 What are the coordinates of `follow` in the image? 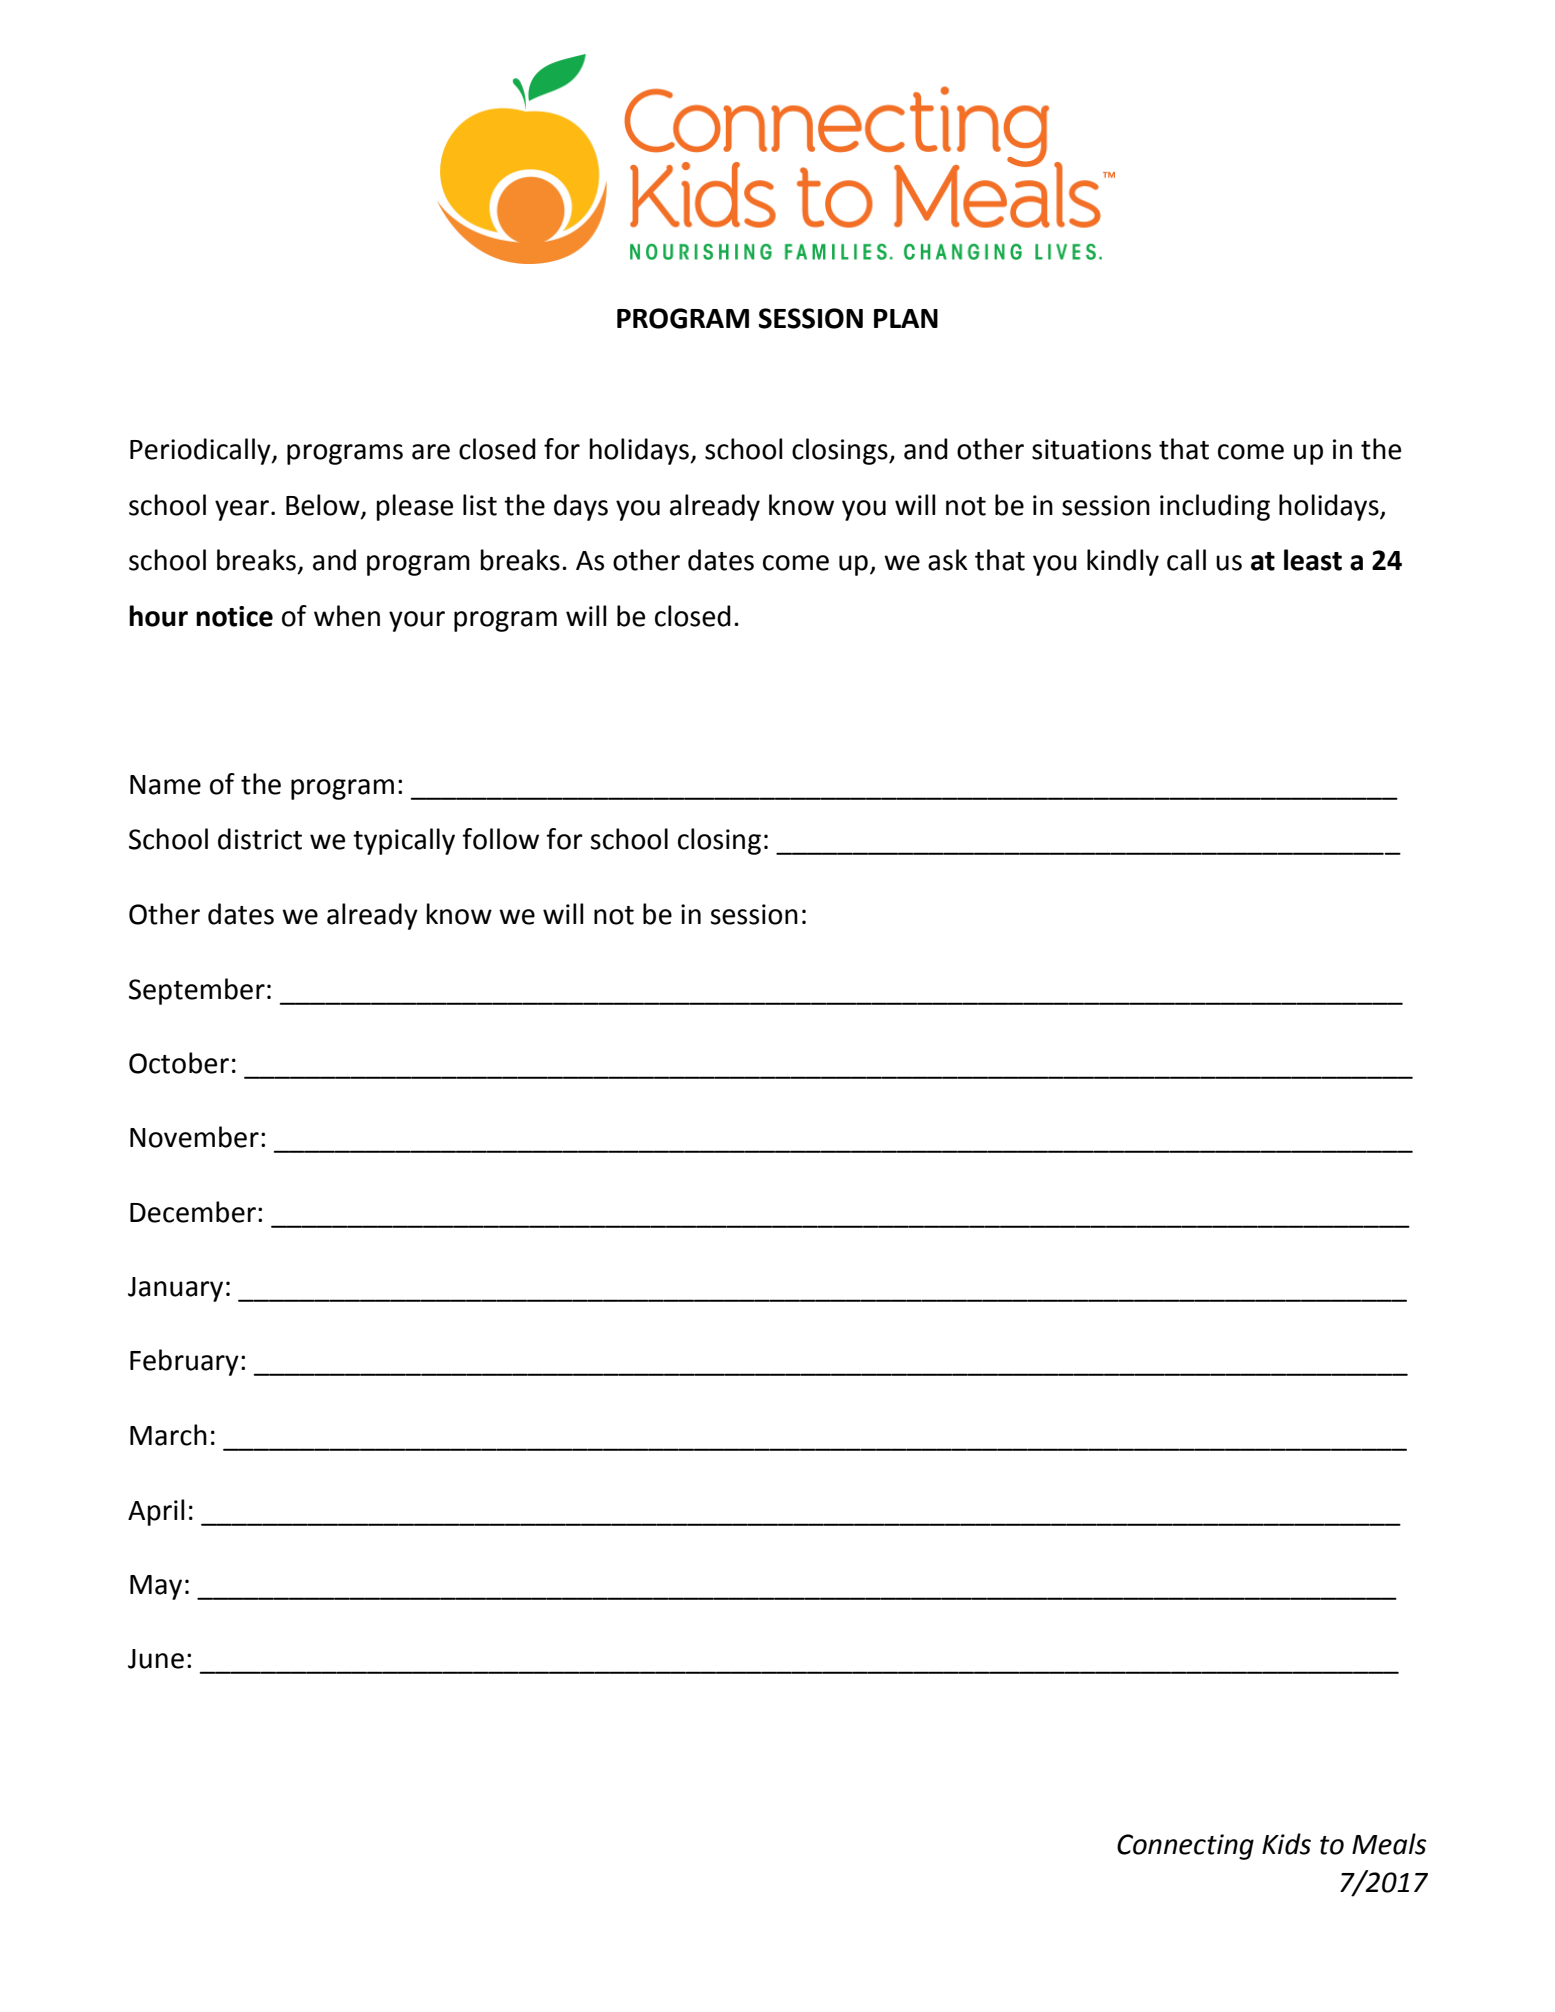 It's located at (500, 839).
